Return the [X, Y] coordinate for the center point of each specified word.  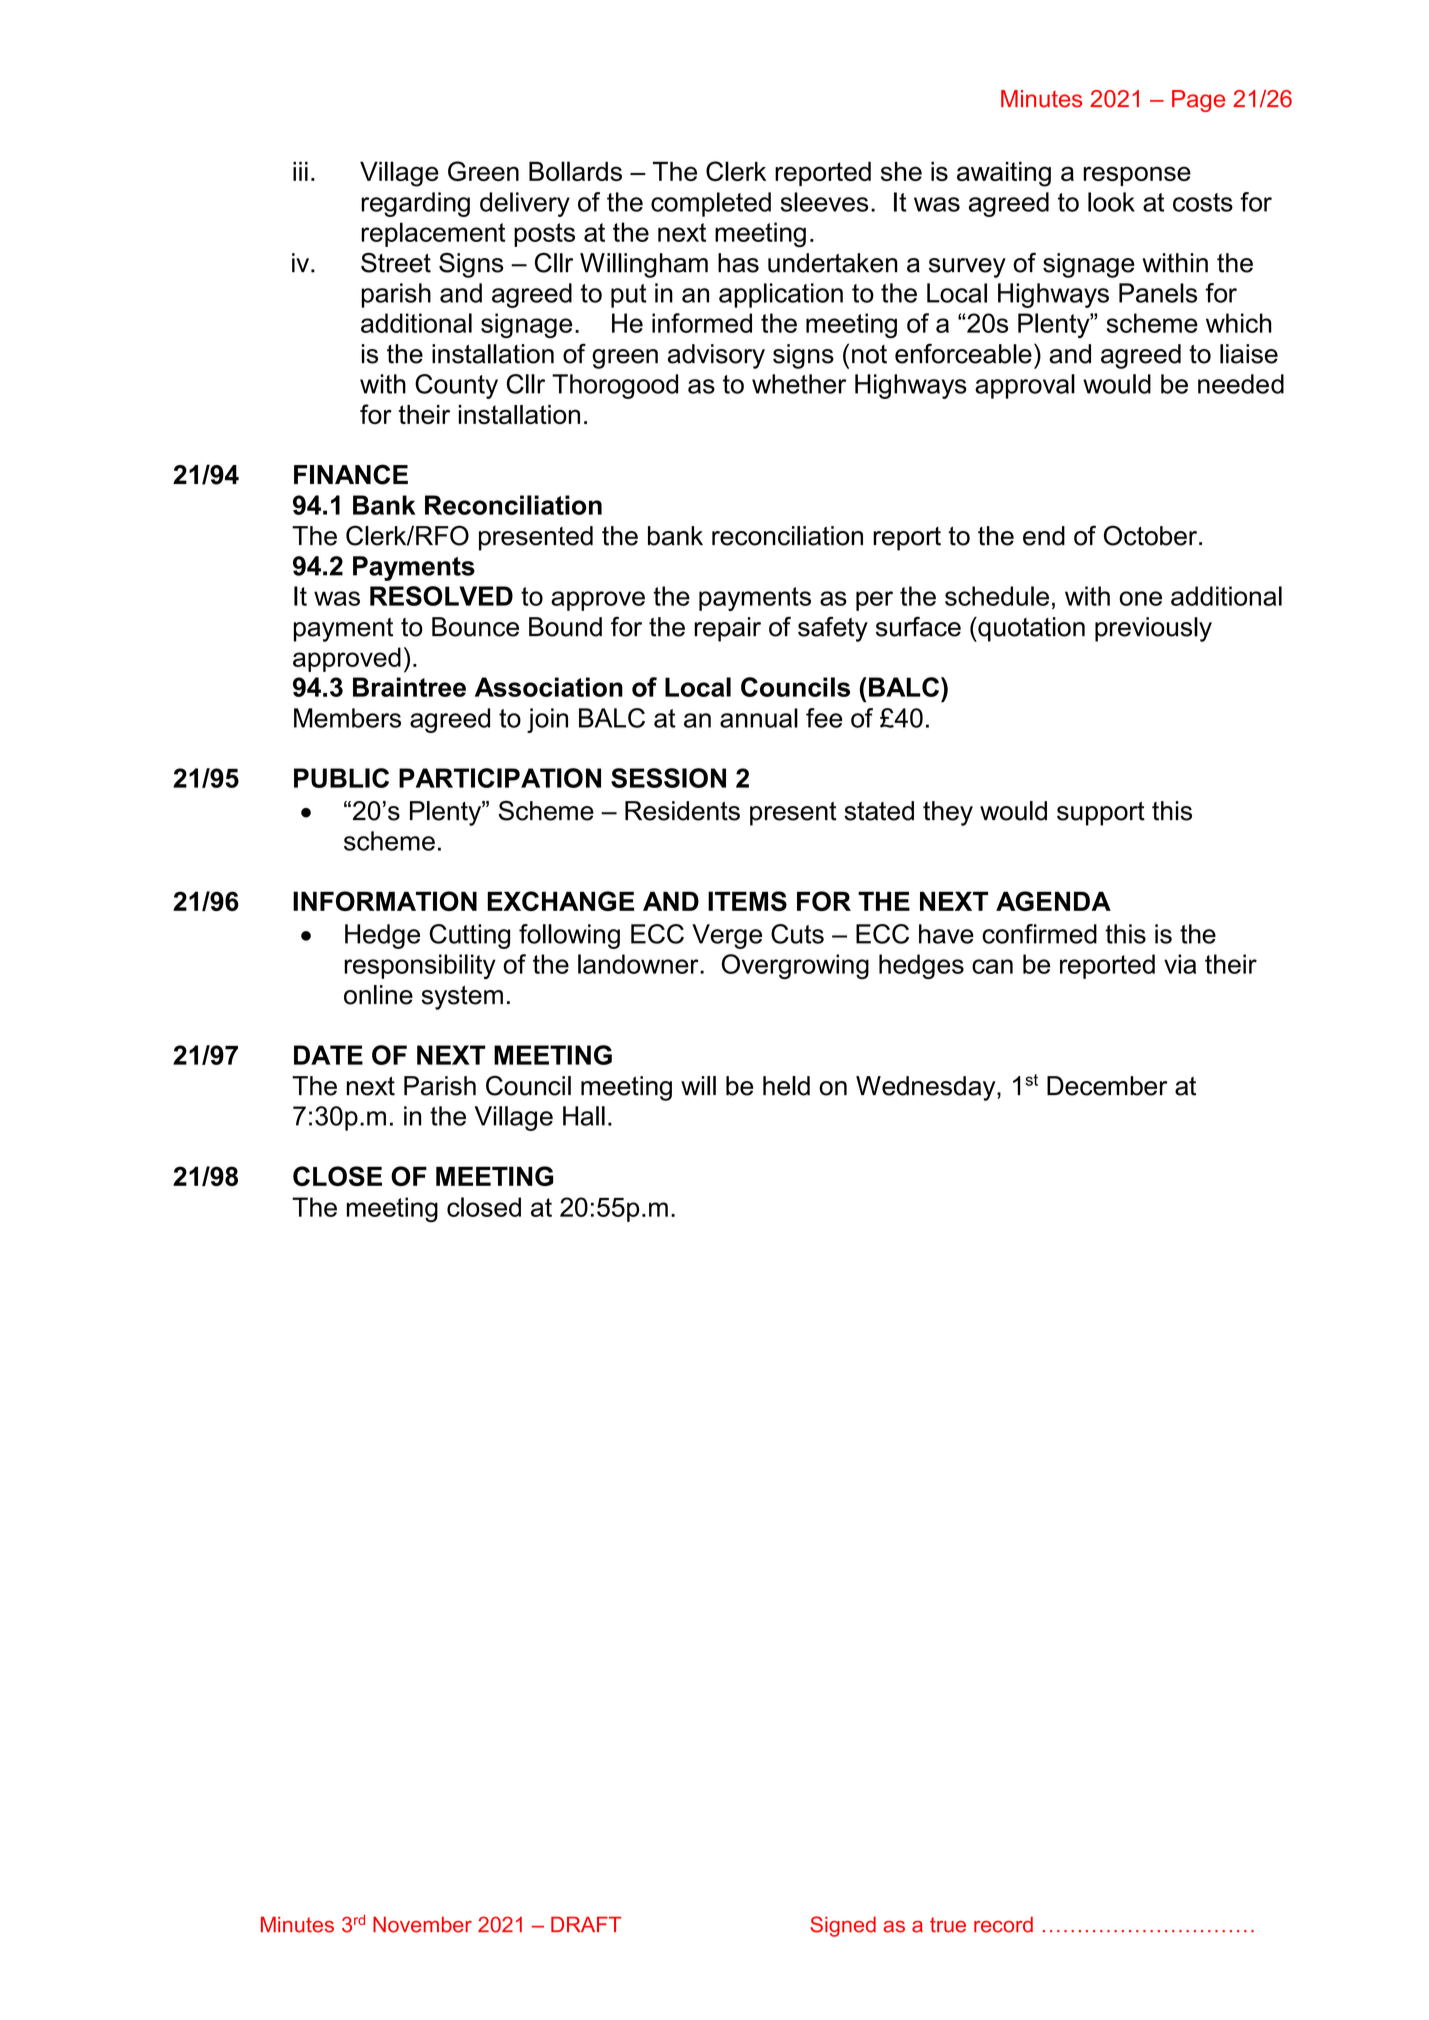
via [1180, 964]
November [422, 1925]
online [378, 995]
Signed [843, 1926]
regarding [415, 204]
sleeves [825, 202]
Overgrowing [795, 966]
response [1137, 176]
